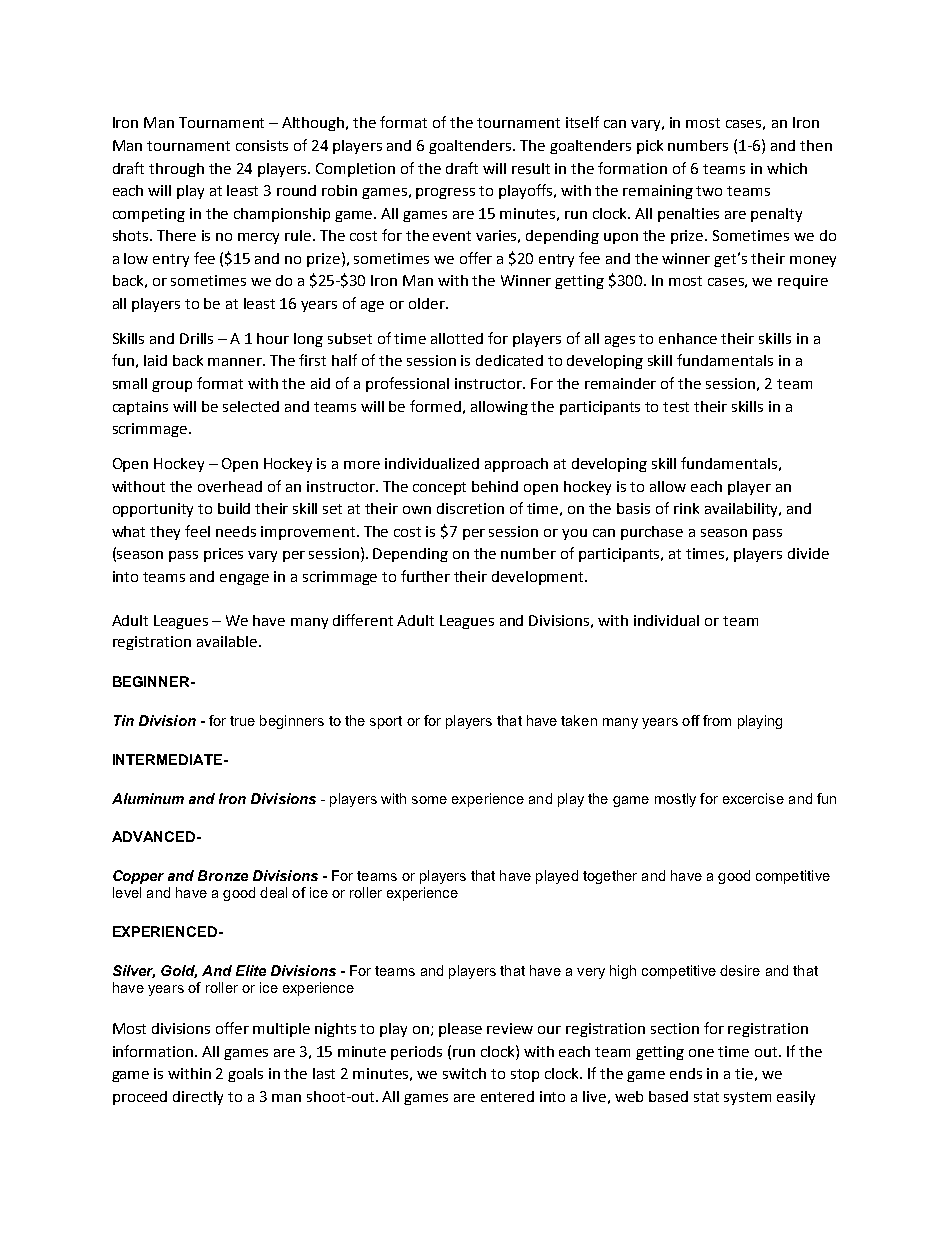 The image size is (952, 1233). What do you see at coordinates (228, 641) in the screenshot?
I see `available` at bounding box center [228, 641].
